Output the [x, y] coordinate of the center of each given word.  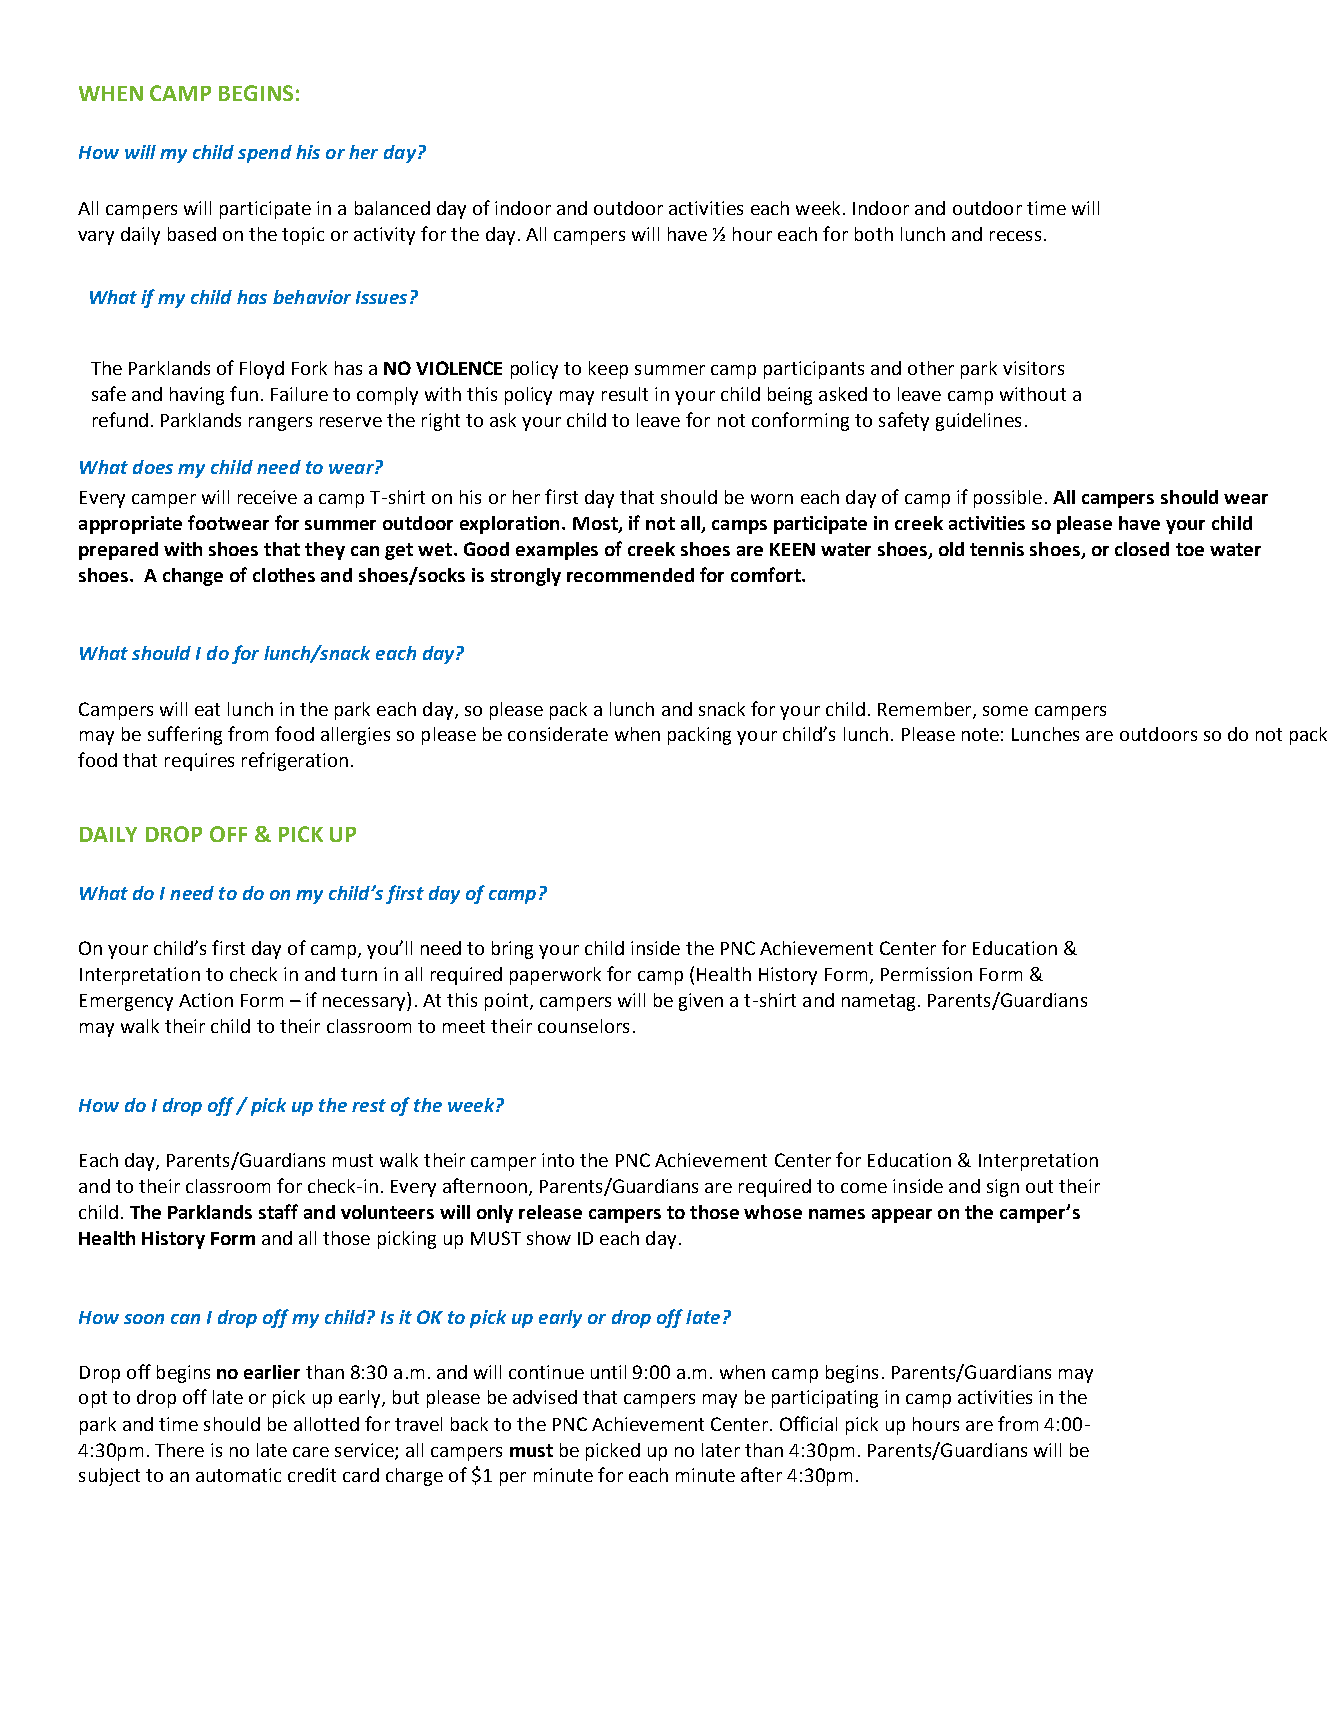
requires [199, 762]
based [192, 234]
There [179, 1450]
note [980, 734]
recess [1015, 236]
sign [1003, 1188]
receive [267, 497]
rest [369, 1105]
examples [557, 551]
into [558, 1160]
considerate [558, 734]
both [874, 234]
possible [1008, 499]
